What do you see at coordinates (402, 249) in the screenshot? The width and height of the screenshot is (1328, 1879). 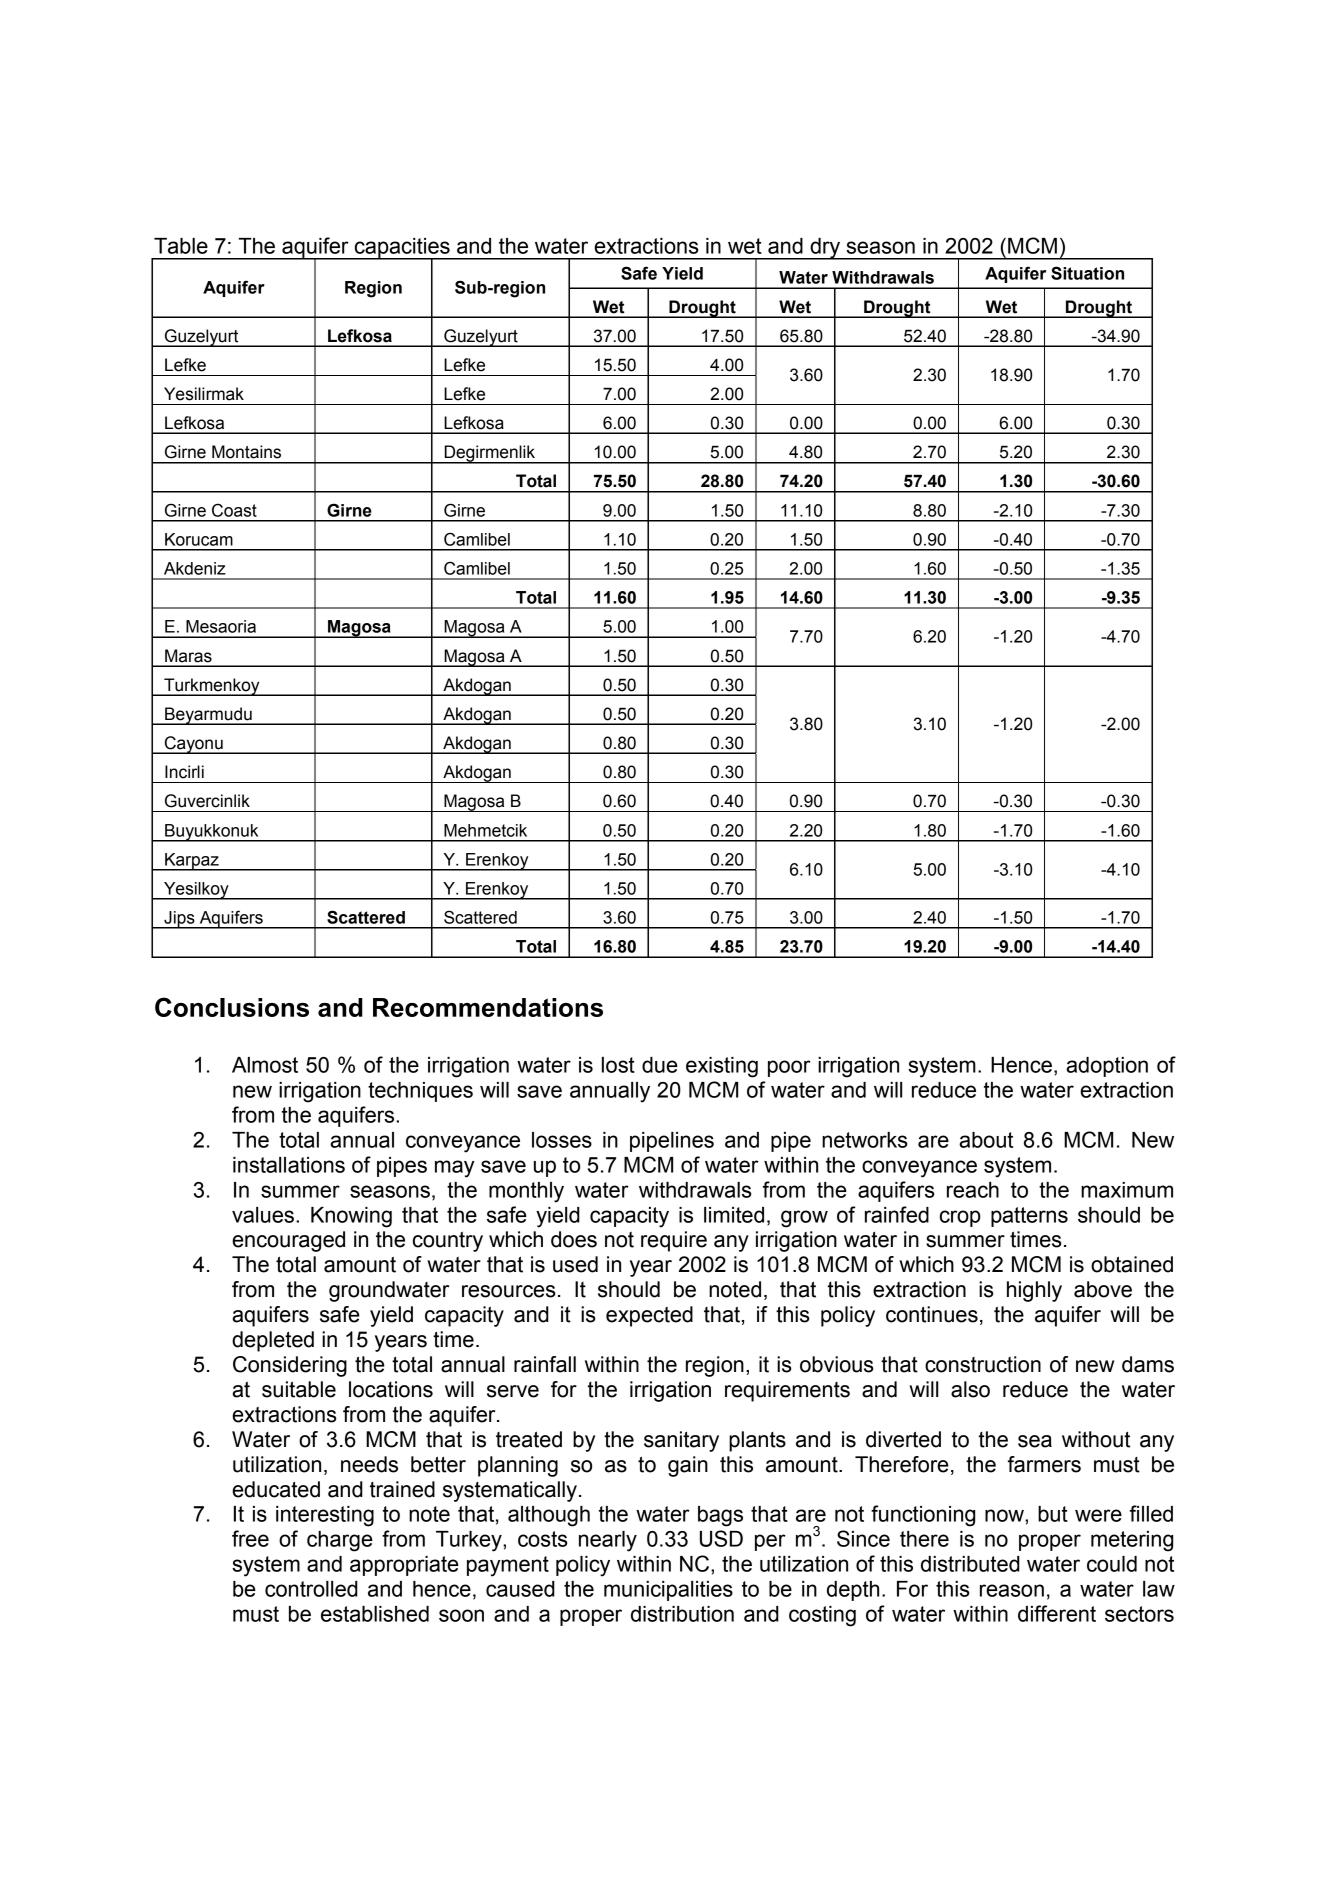 I see `capacities` at bounding box center [402, 249].
